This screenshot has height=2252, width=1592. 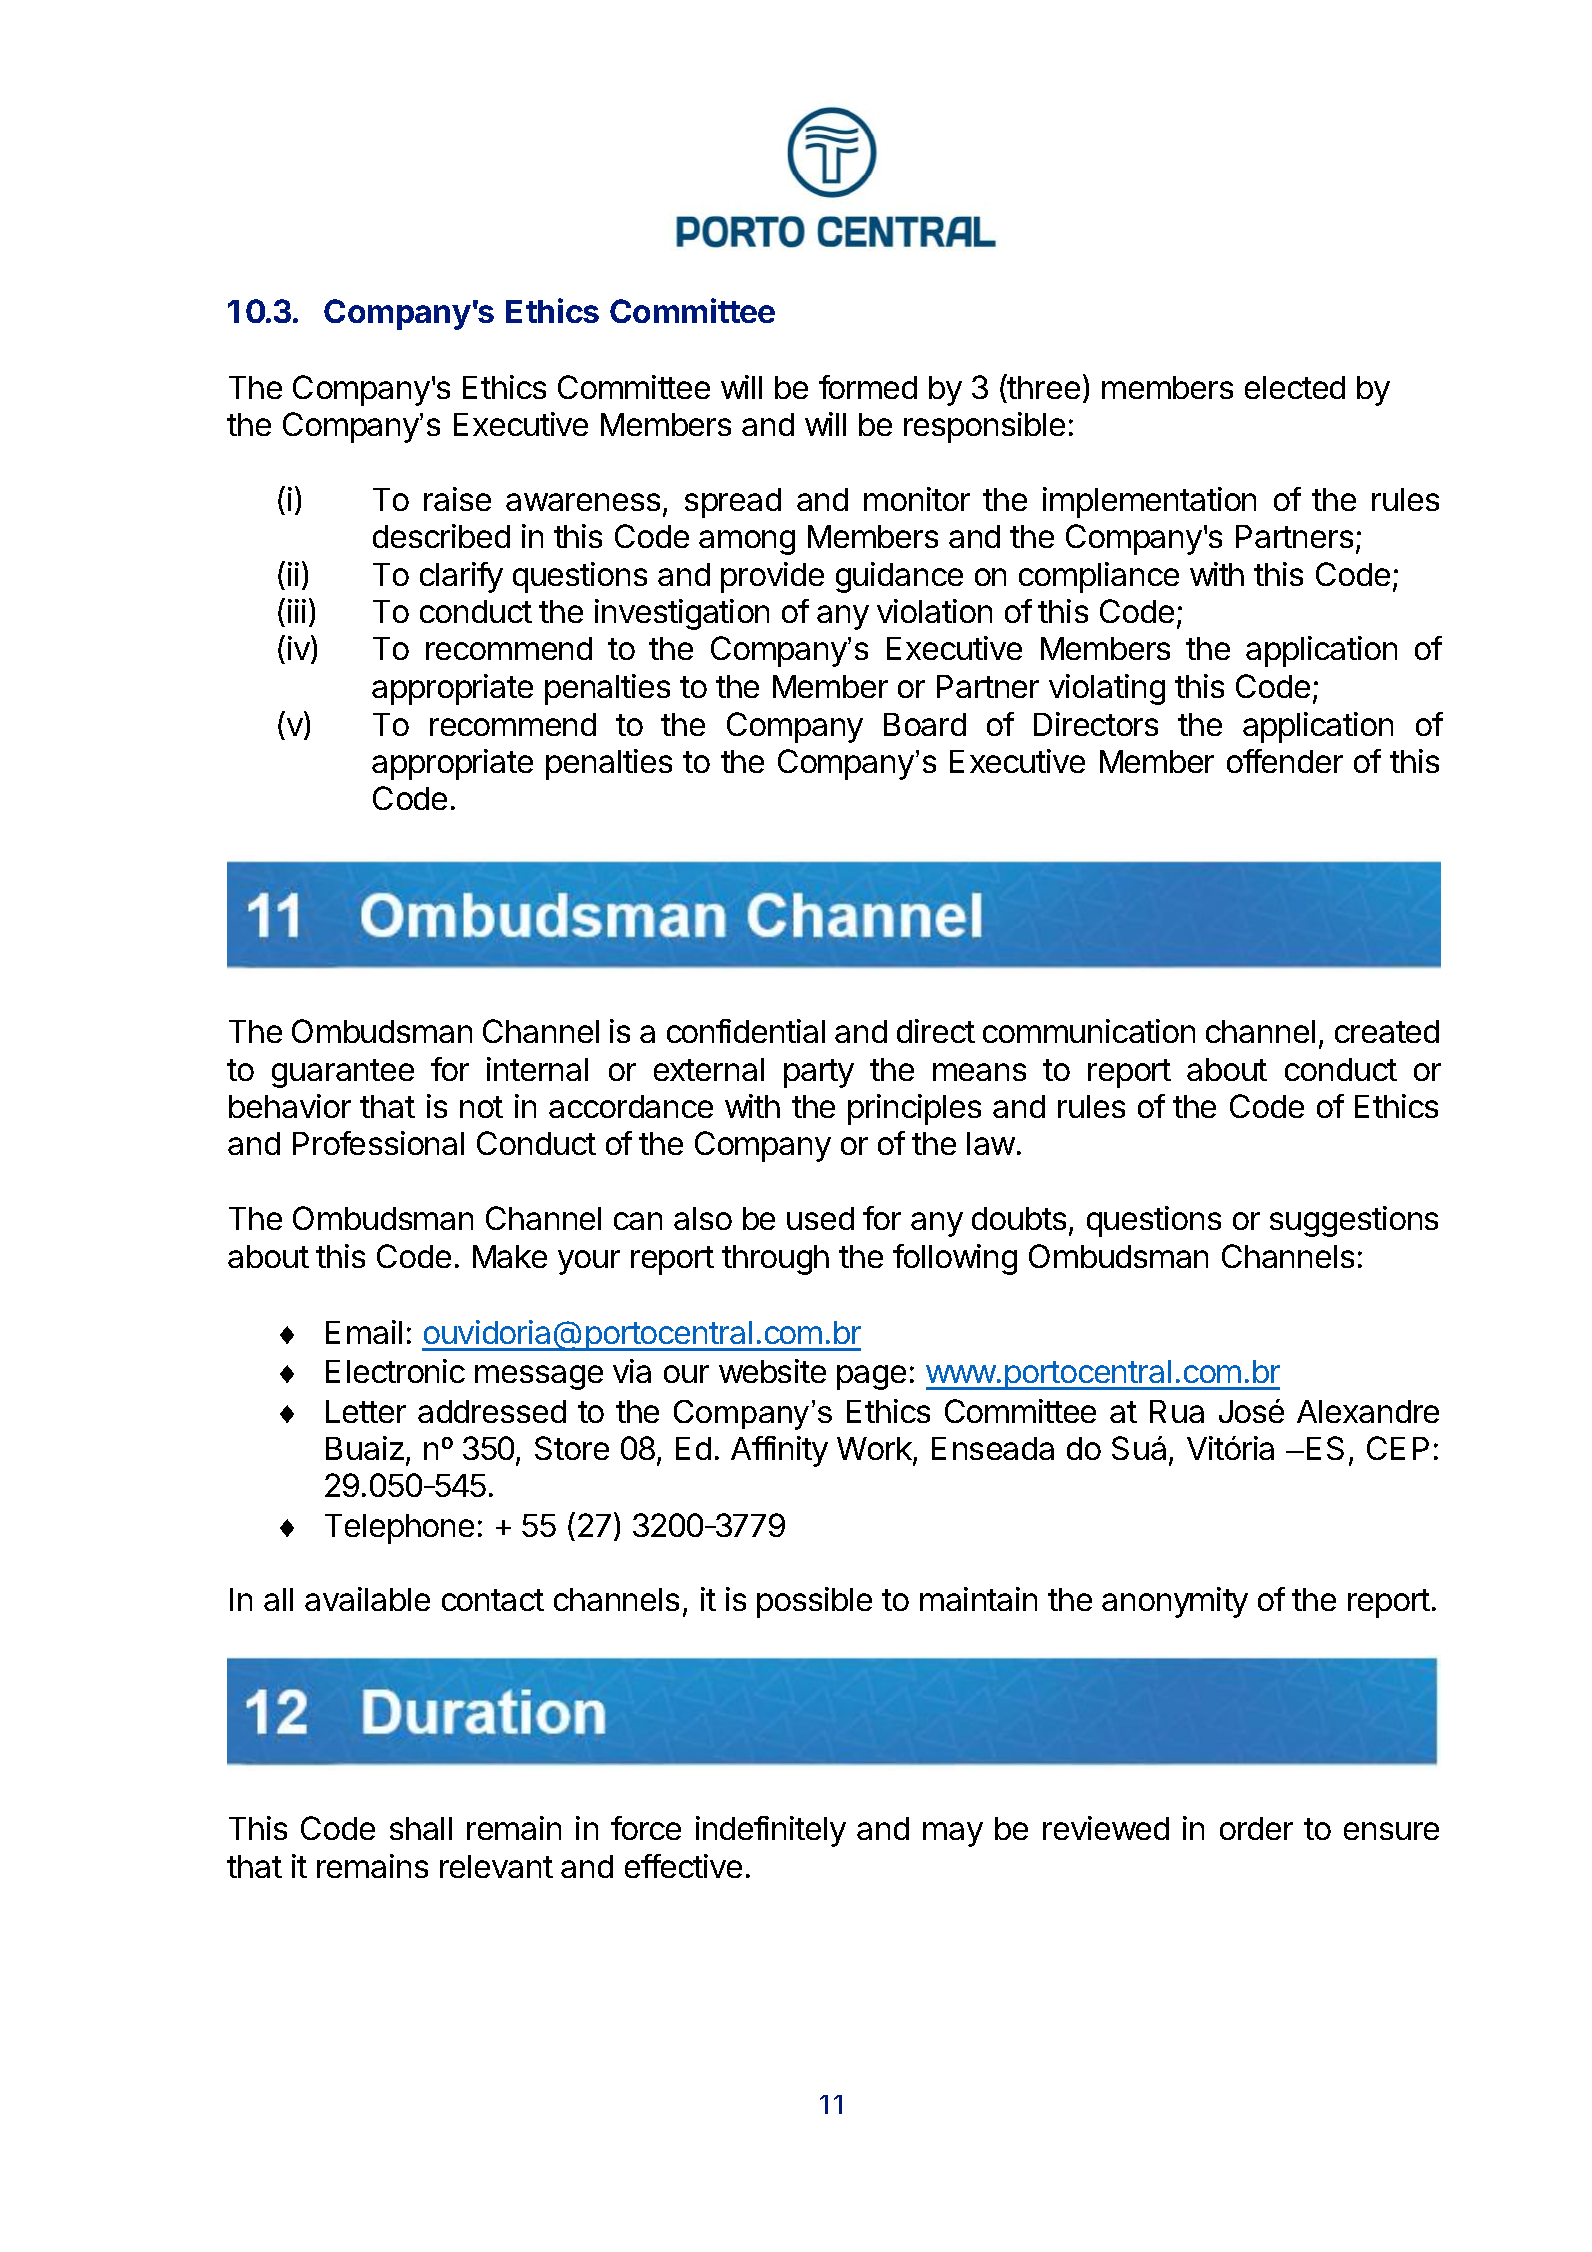 What do you see at coordinates (868, 387) in the screenshot?
I see `formed` at bounding box center [868, 387].
